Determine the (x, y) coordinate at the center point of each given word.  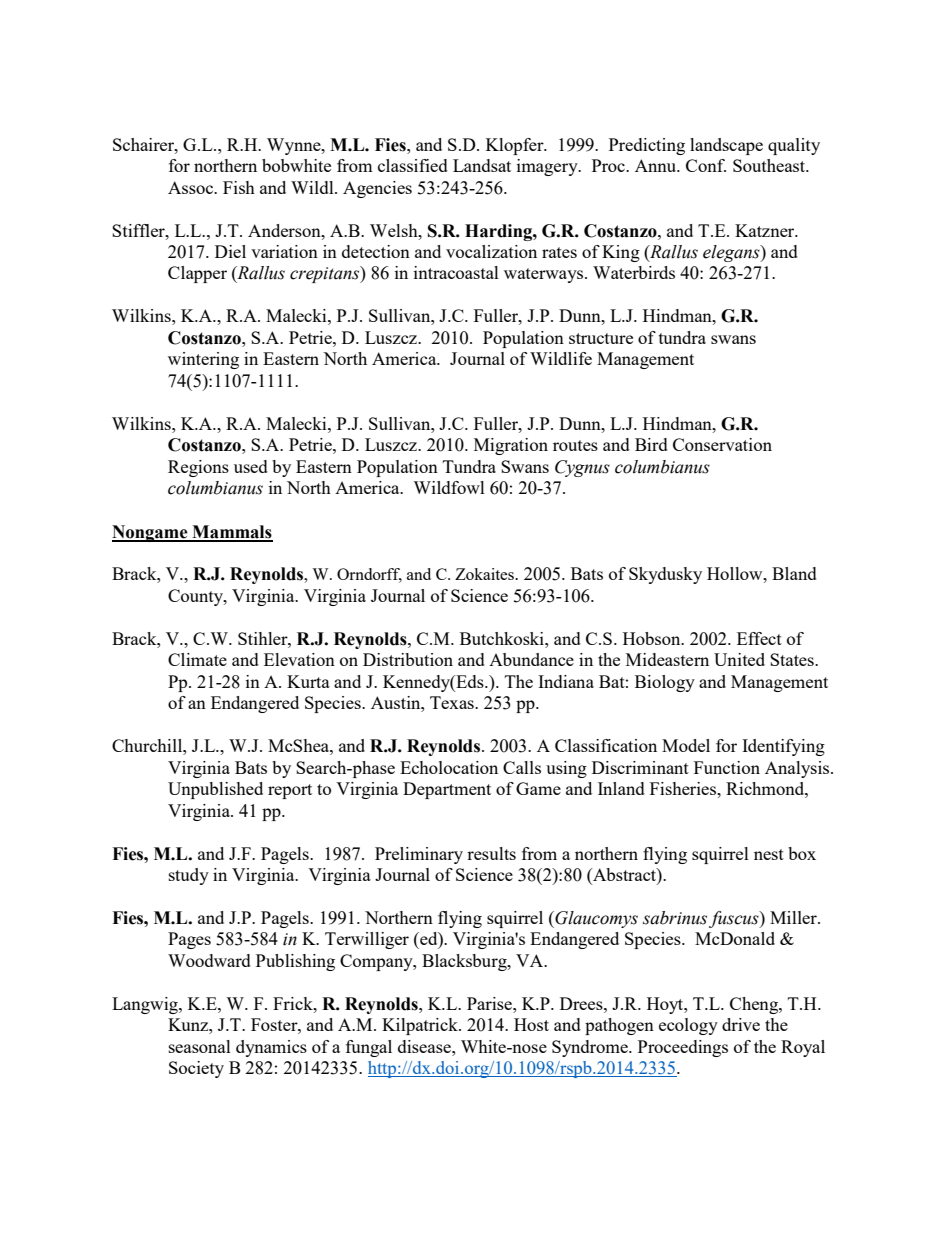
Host (531, 1024)
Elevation (299, 659)
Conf (706, 165)
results (491, 853)
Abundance (531, 659)
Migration (511, 446)
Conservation (722, 444)
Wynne (295, 146)
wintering (203, 360)
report (290, 791)
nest (769, 854)
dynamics (271, 1048)
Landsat (482, 165)
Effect (759, 638)
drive (741, 1024)
